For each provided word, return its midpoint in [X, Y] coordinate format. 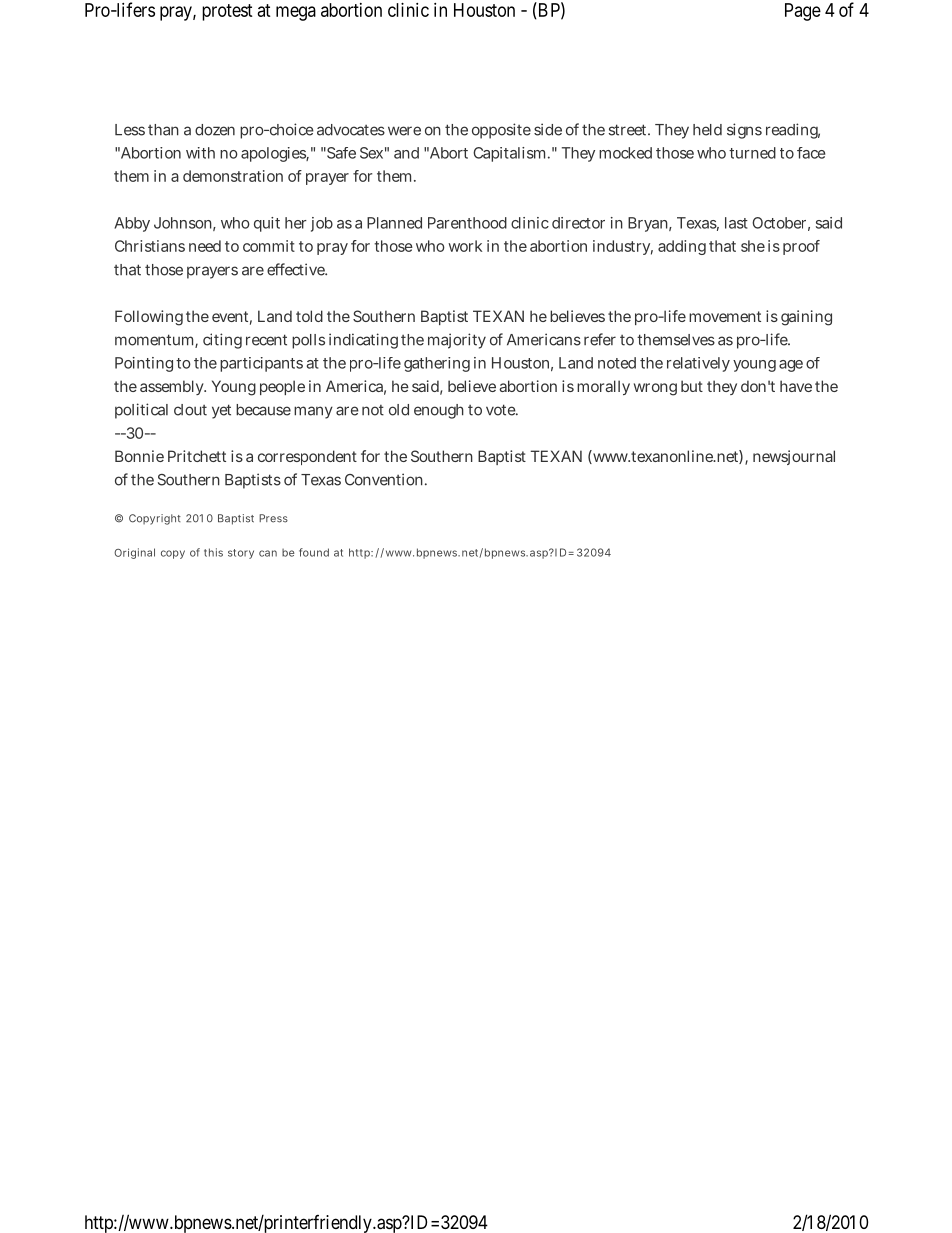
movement [725, 316]
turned [752, 153]
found [314, 552]
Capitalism [511, 154]
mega [296, 13]
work [465, 246]
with [200, 153]
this [213, 552]
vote [502, 410]
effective [297, 269]
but [692, 386]
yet [221, 411]
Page [803, 12]
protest [227, 12]
